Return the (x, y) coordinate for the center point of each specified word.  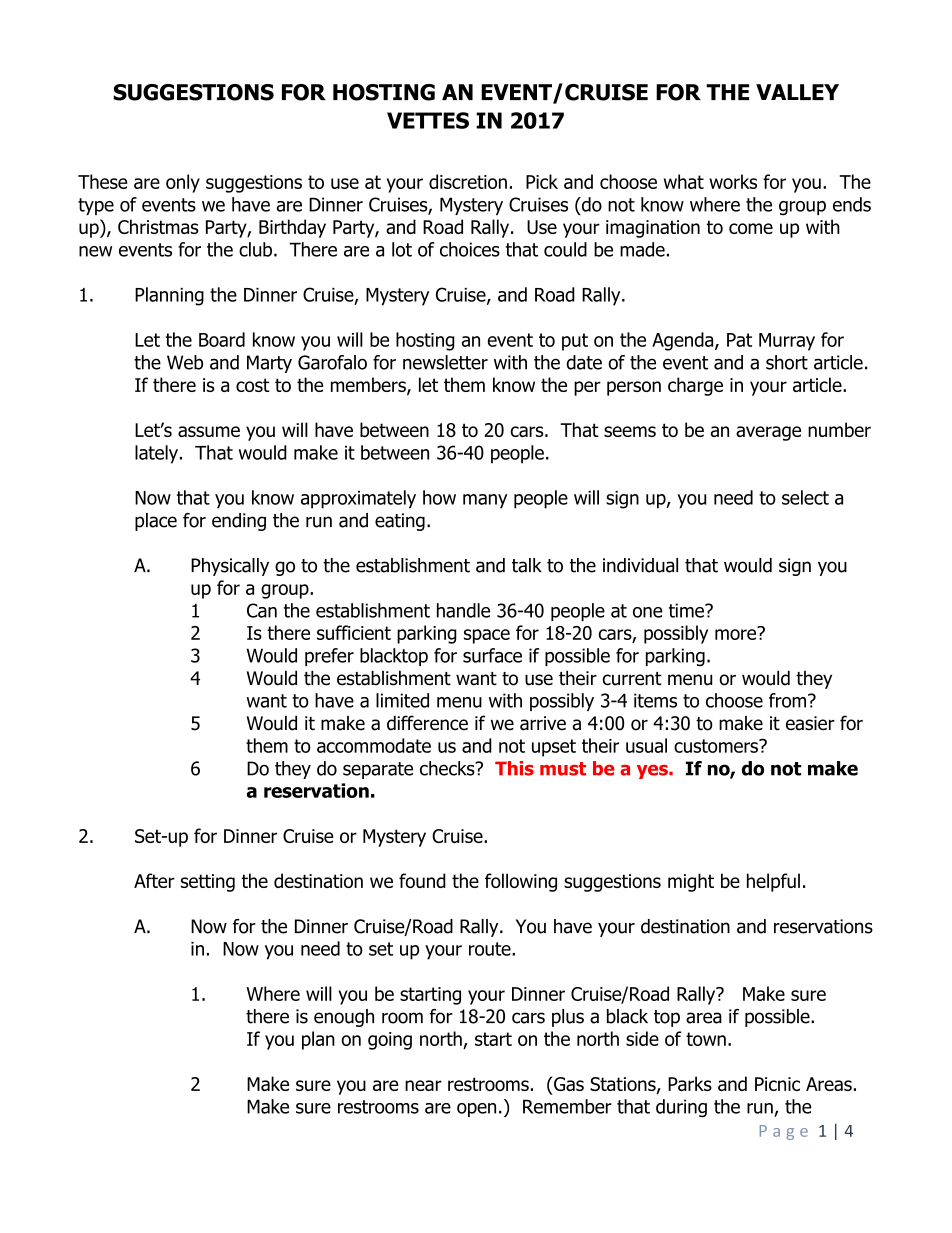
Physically (230, 567)
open (476, 1110)
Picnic (777, 1084)
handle (463, 610)
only (183, 183)
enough (344, 1018)
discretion (468, 181)
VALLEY (797, 92)
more (737, 633)
